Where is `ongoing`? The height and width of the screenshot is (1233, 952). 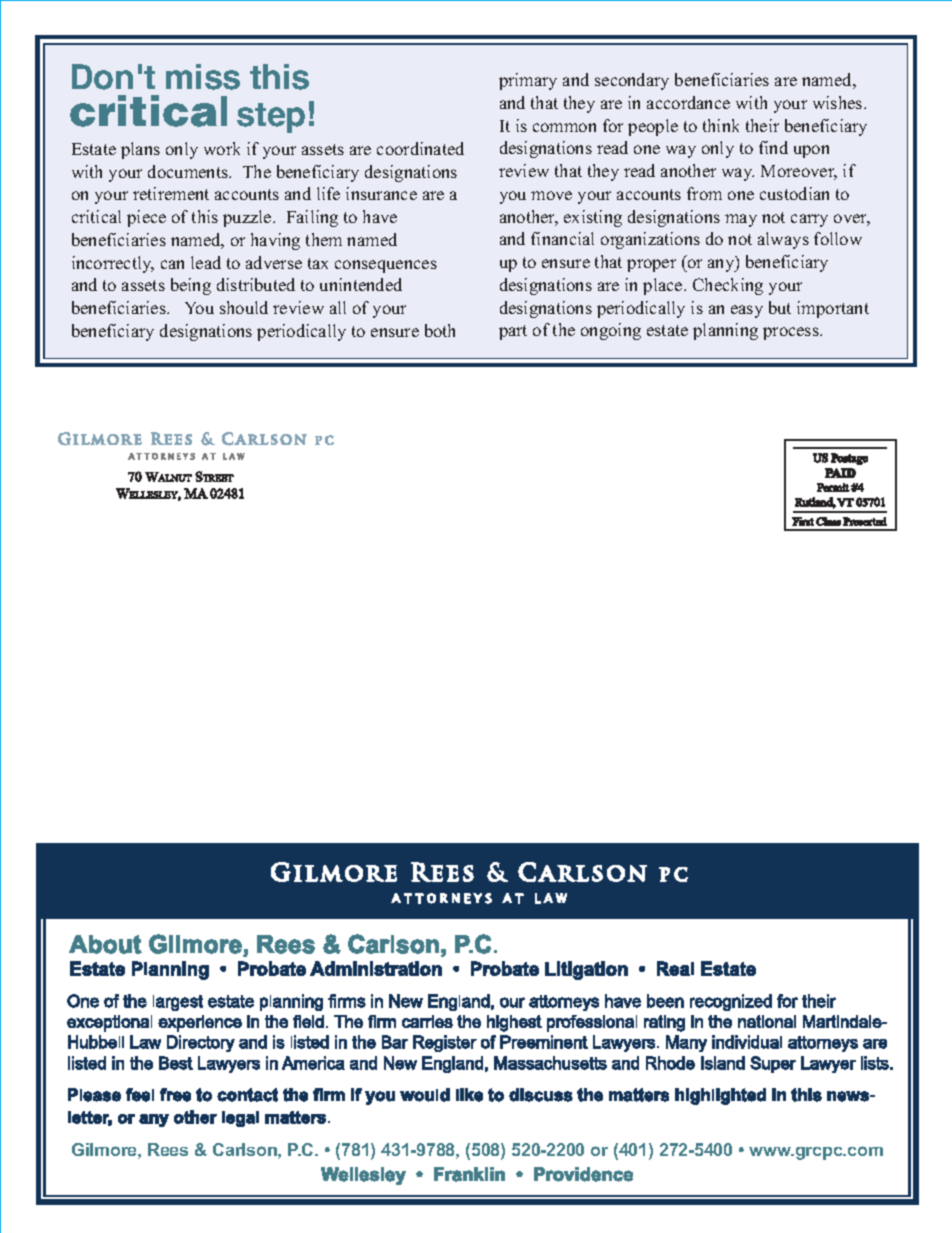 ongoing is located at coordinates (611, 331).
